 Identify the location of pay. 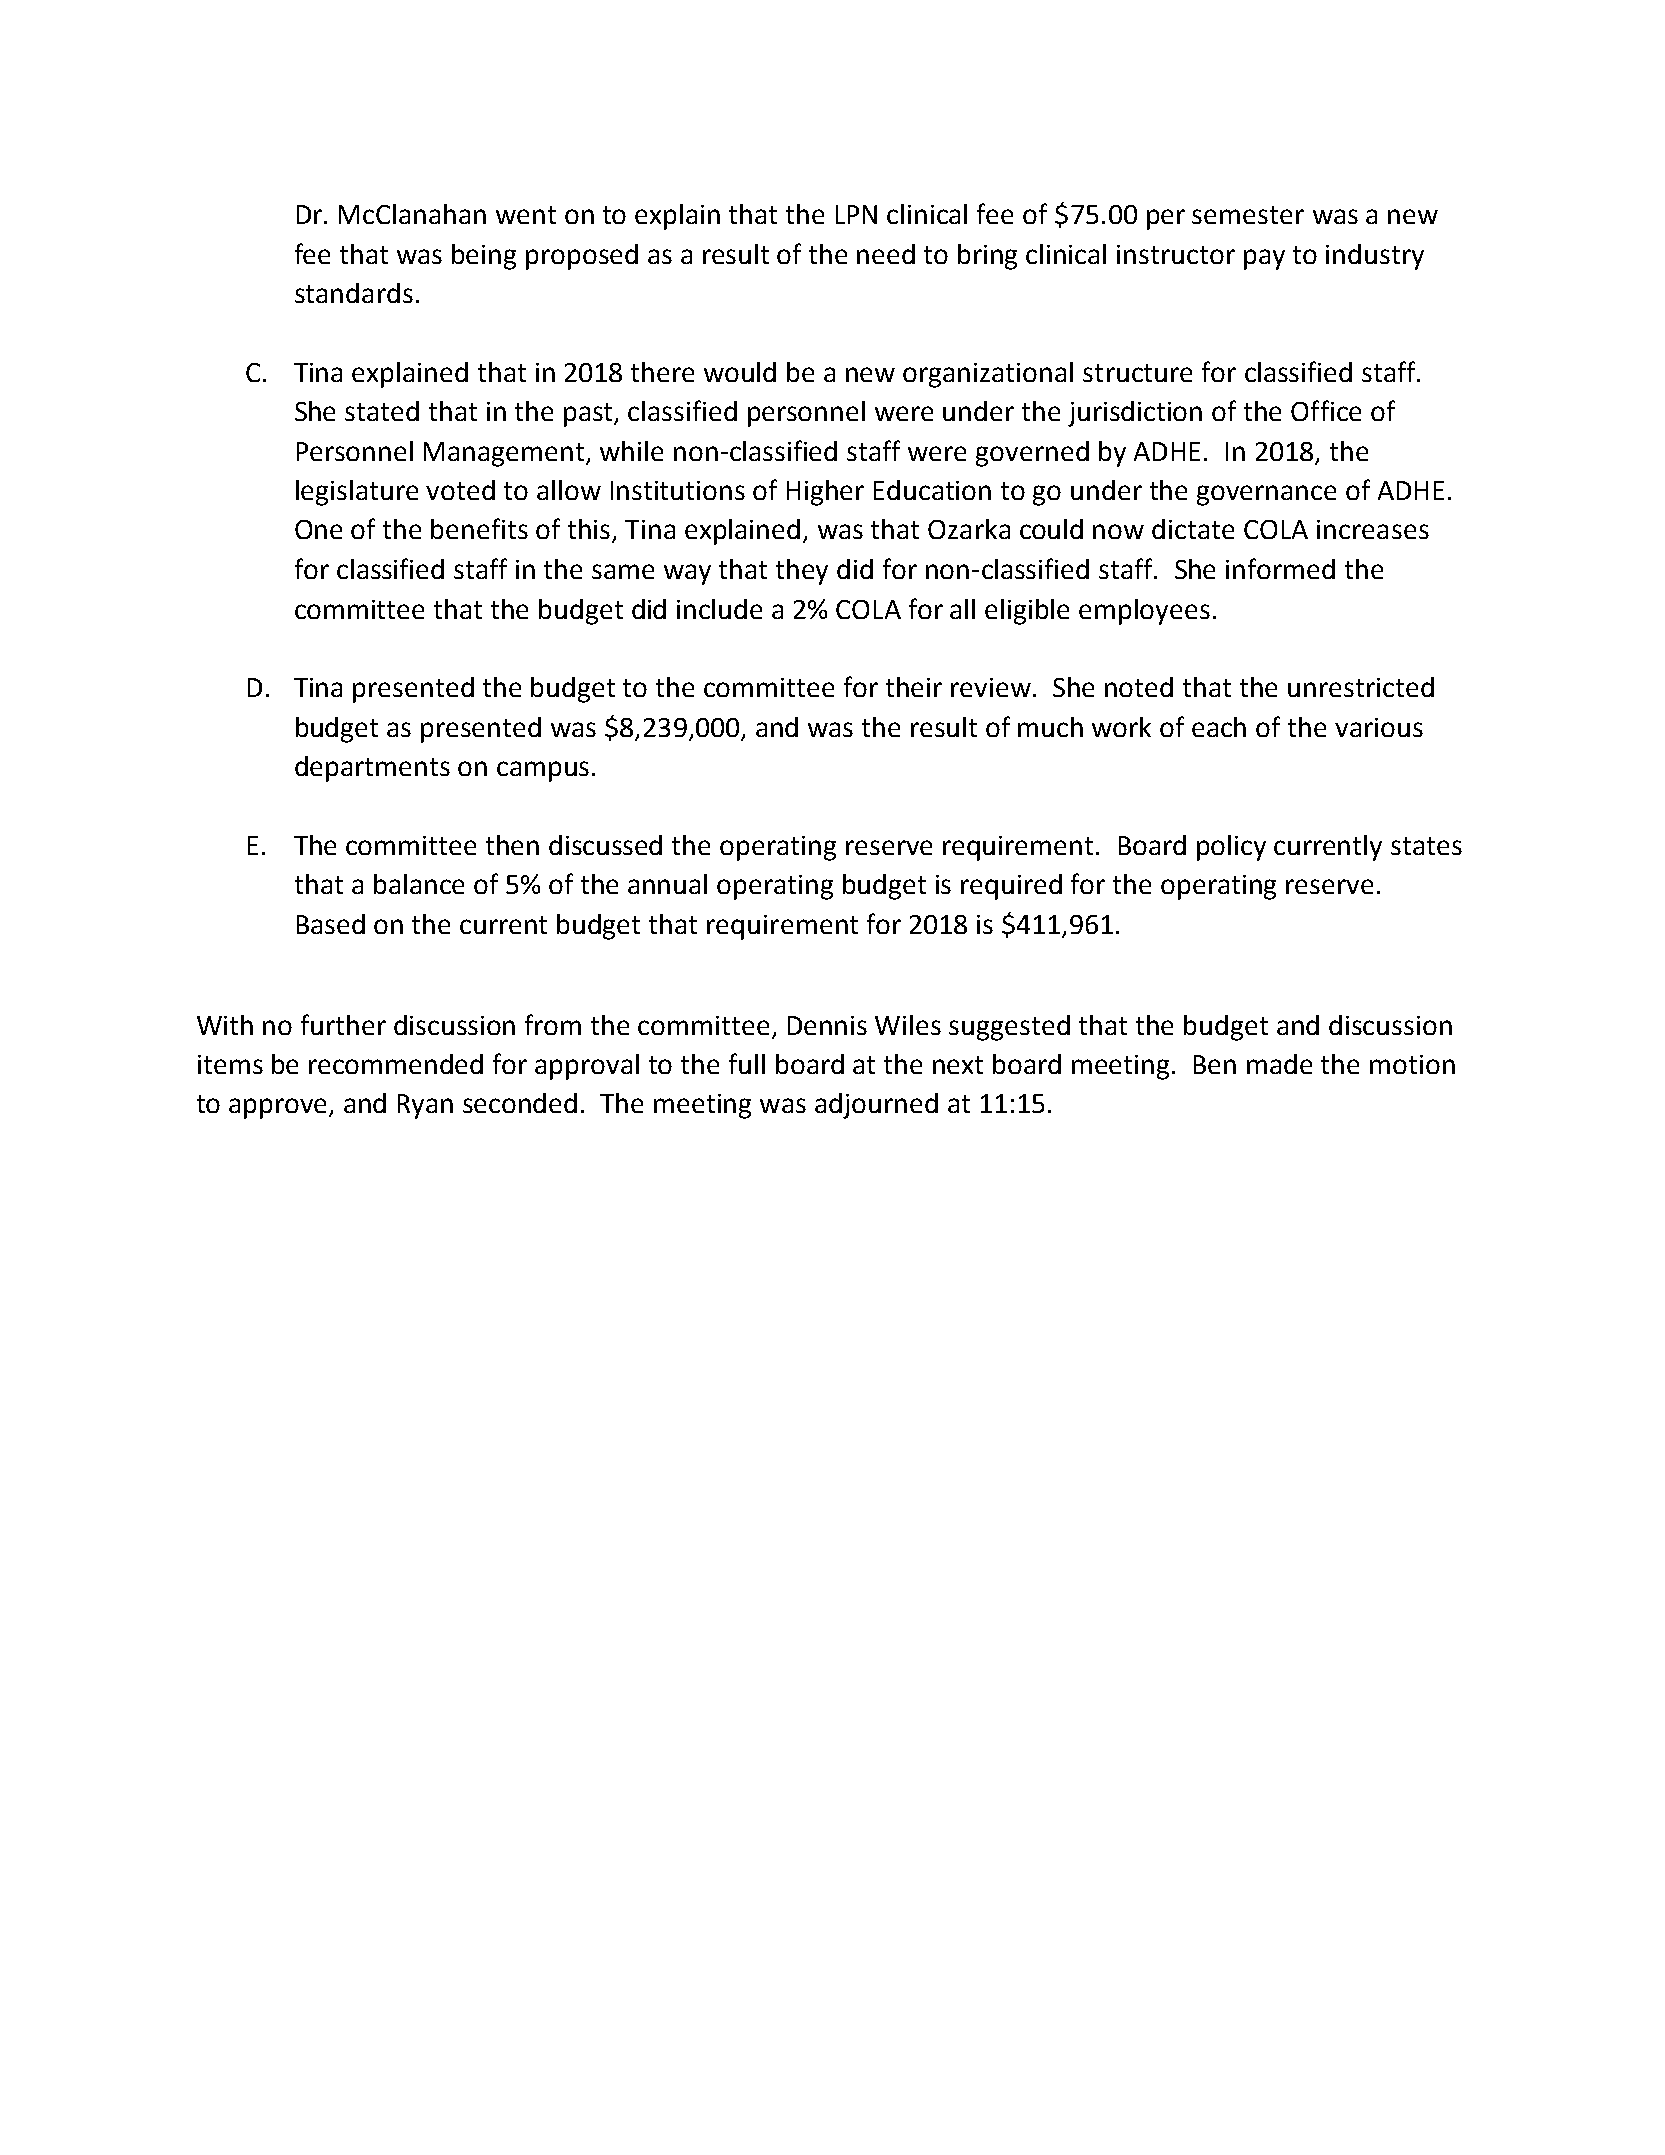
(1264, 259).
